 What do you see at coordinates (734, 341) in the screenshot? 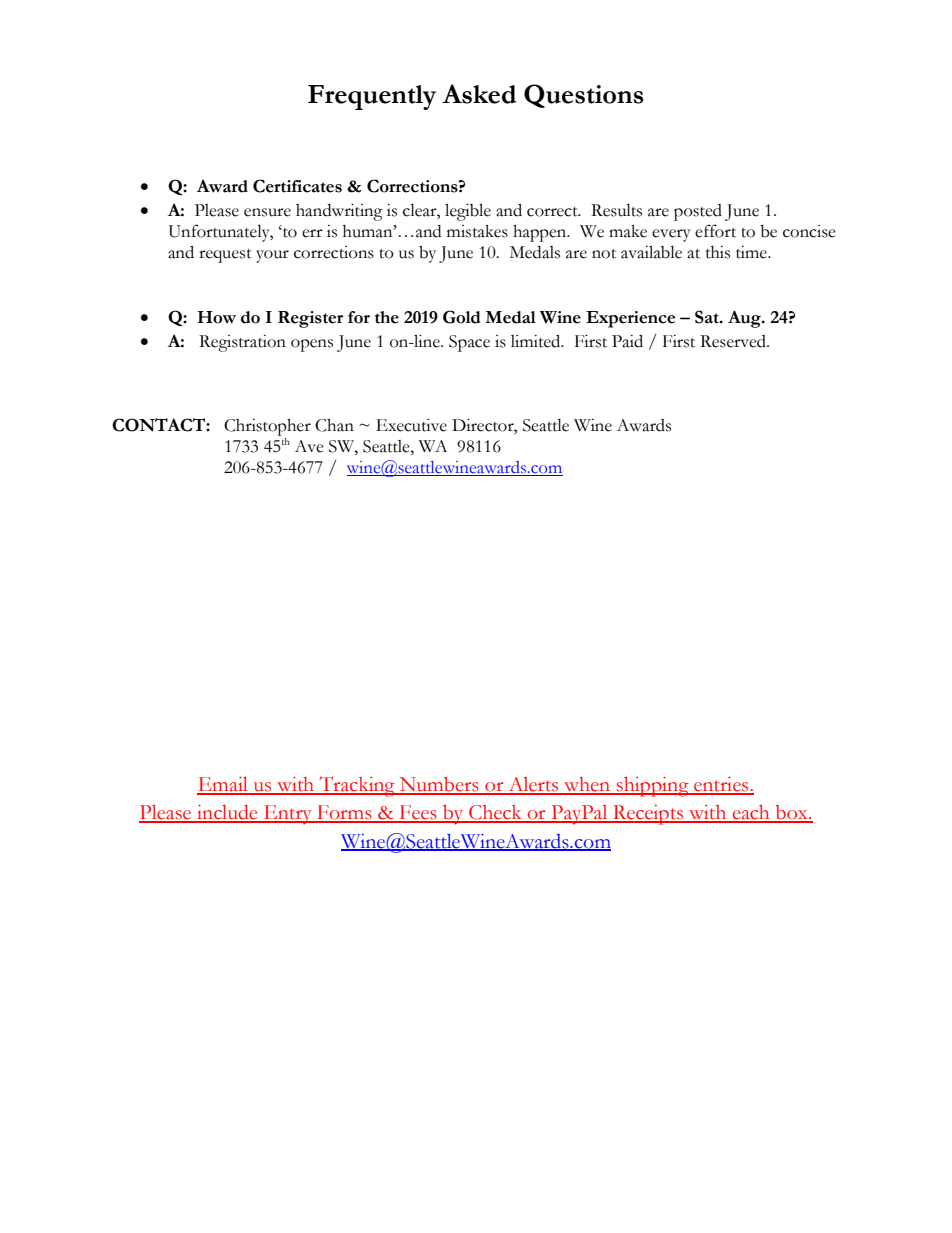
I see `Reserved` at bounding box center [734, 341].
